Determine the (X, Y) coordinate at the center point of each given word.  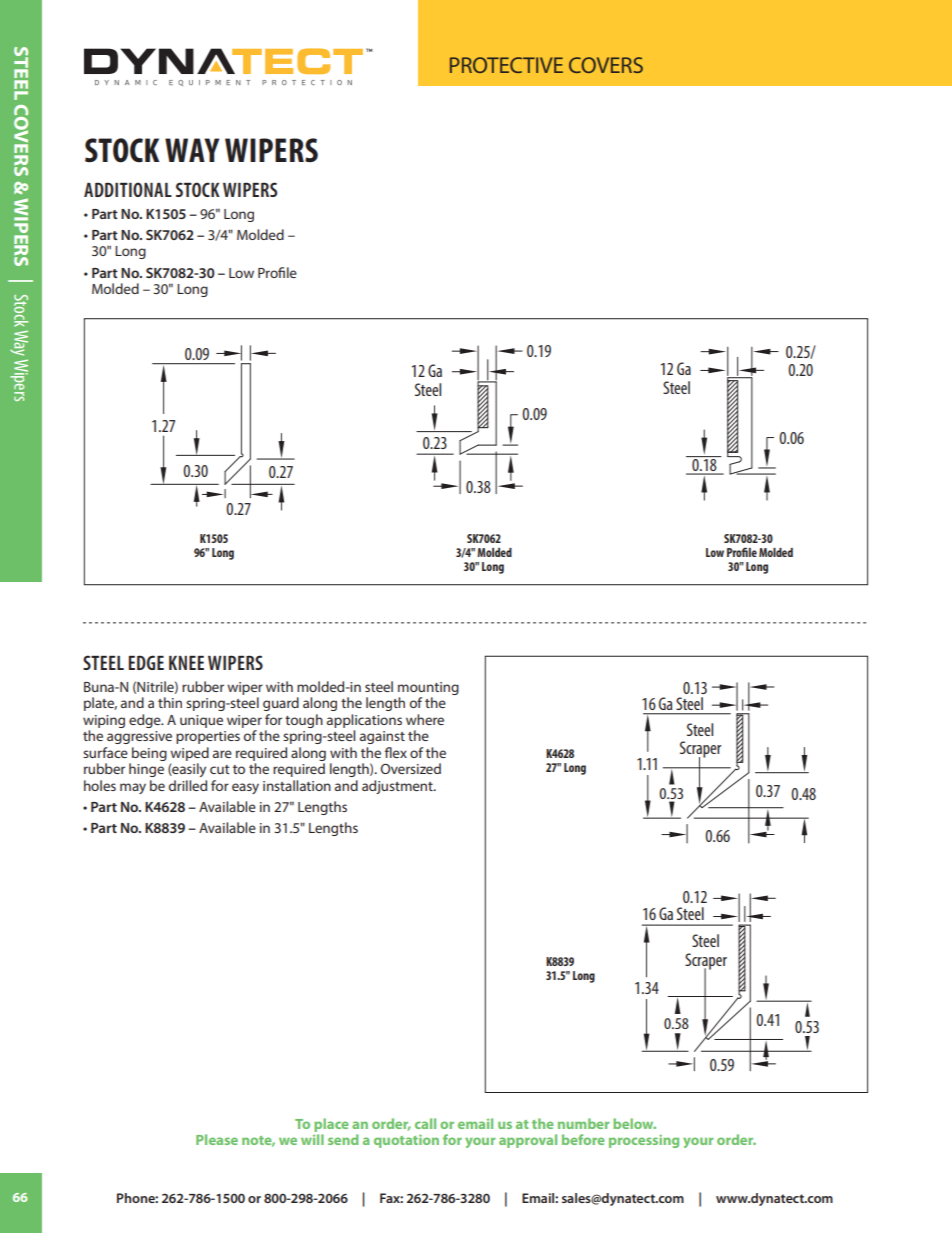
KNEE (186, 663)
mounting (428, 688)
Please (217, 1139)
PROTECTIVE (506, 65)
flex (396, 752)
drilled (188, 785)
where (425, 719)
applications (364, 721)
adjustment (398, 787)
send (343, 1139)
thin (170, 702)
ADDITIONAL (128, 189)
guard (281, 704)
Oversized (411, 768)
